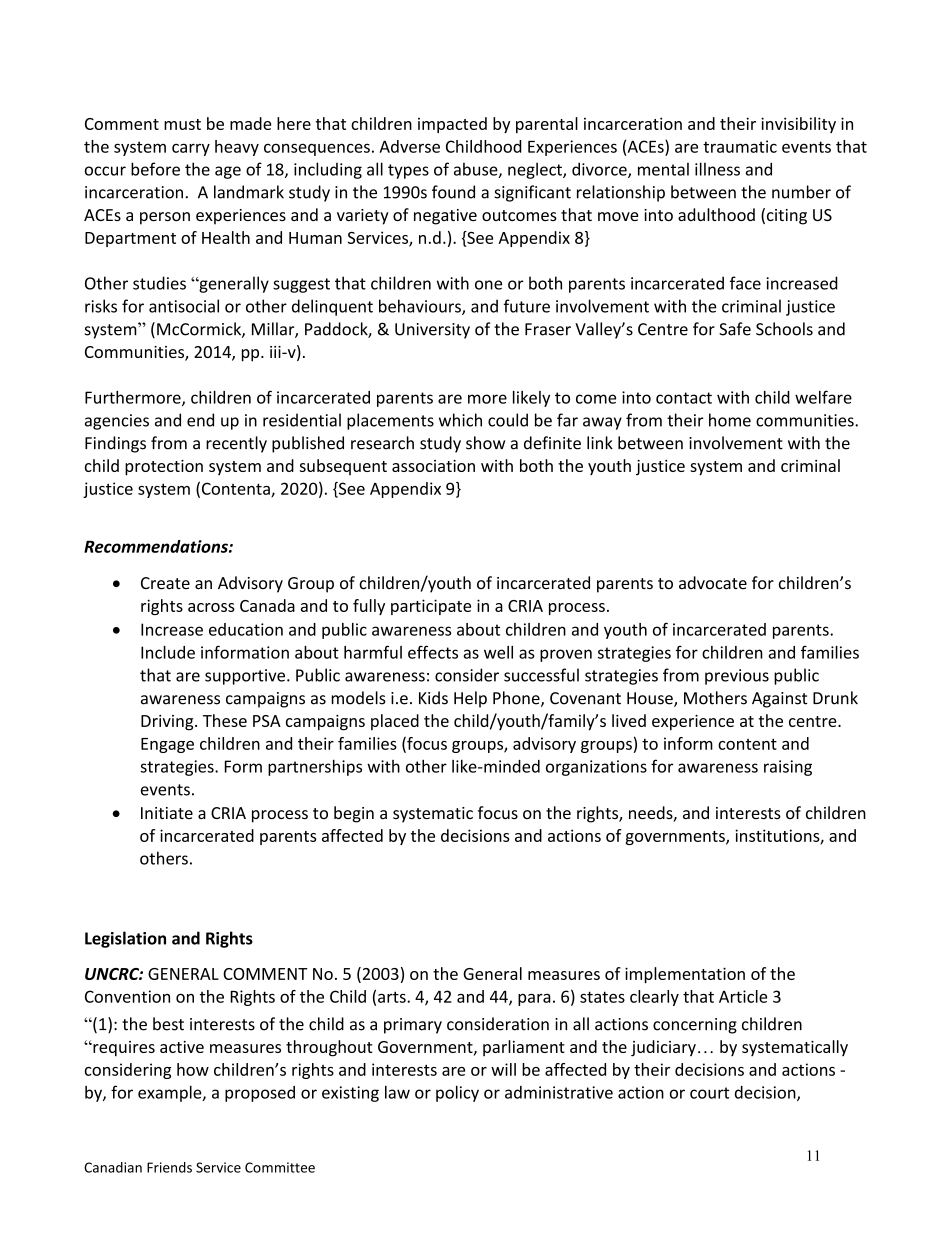 Image resolution: width=952 pixels, height=1233 pixels. Describe the element at coordinates (431, 607) in the screenshot. I see `participate` at that location.
